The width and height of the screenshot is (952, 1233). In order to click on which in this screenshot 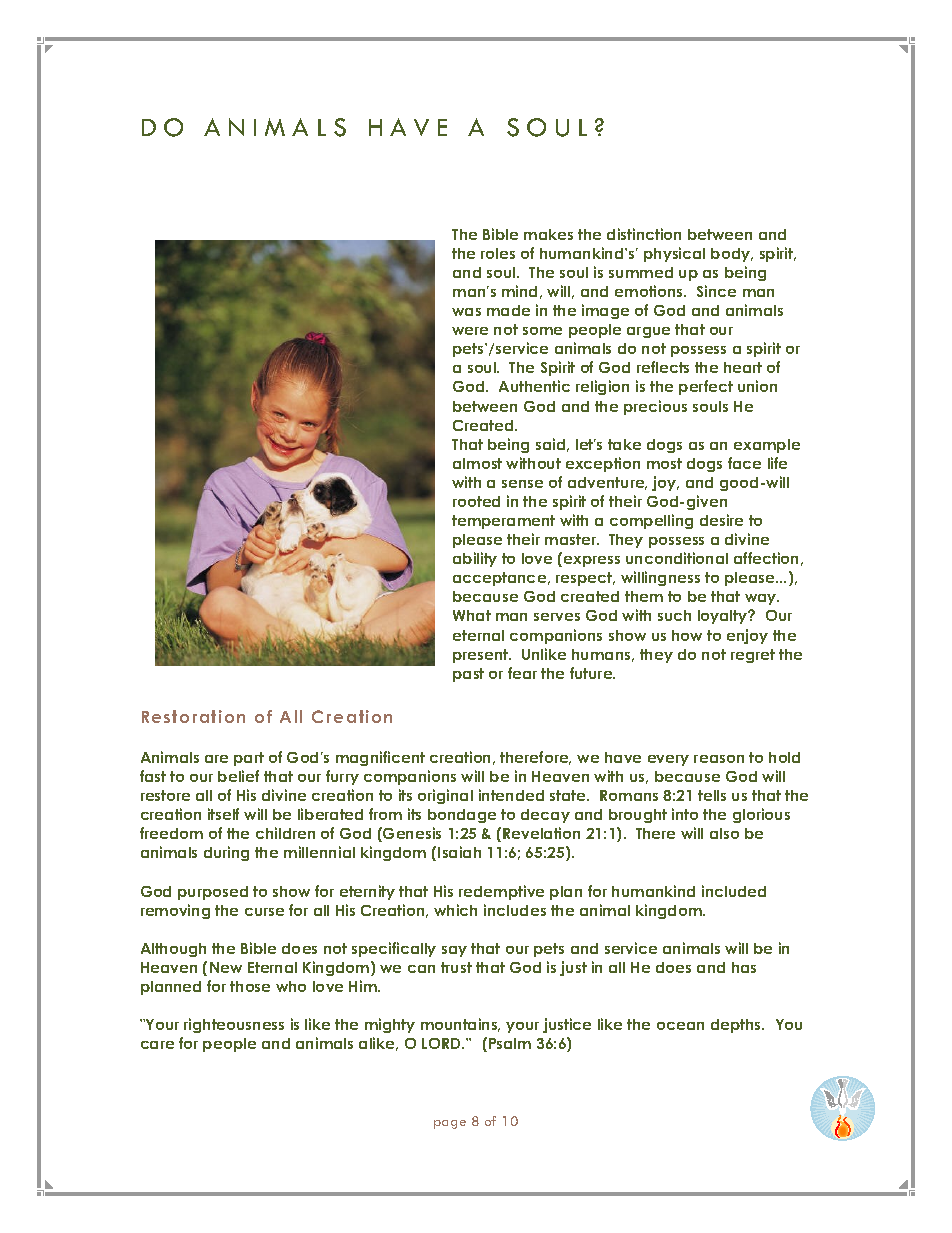, I will do `click(455, 910)`.
